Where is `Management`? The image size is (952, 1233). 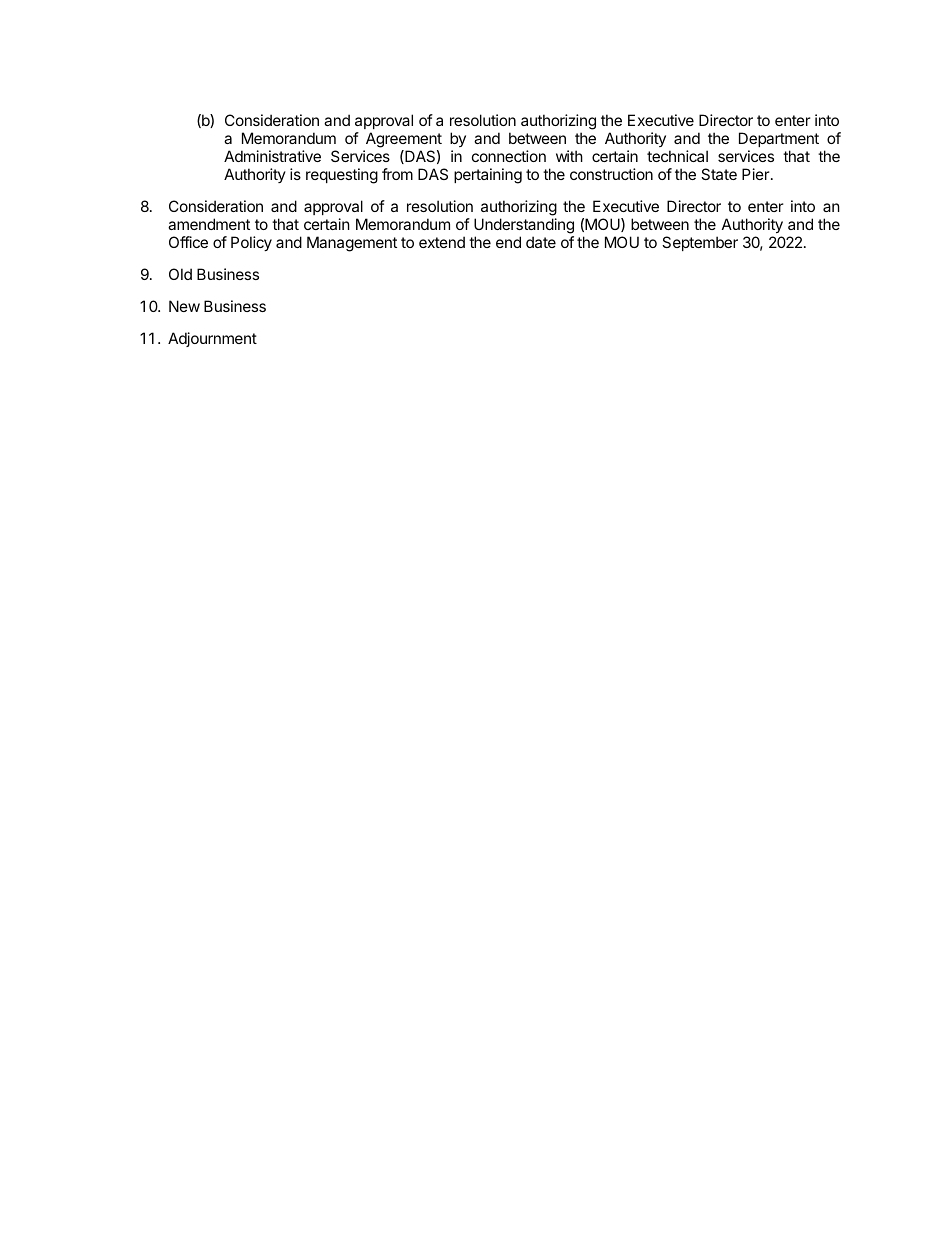
Management is located at coordinates (352, 244).
